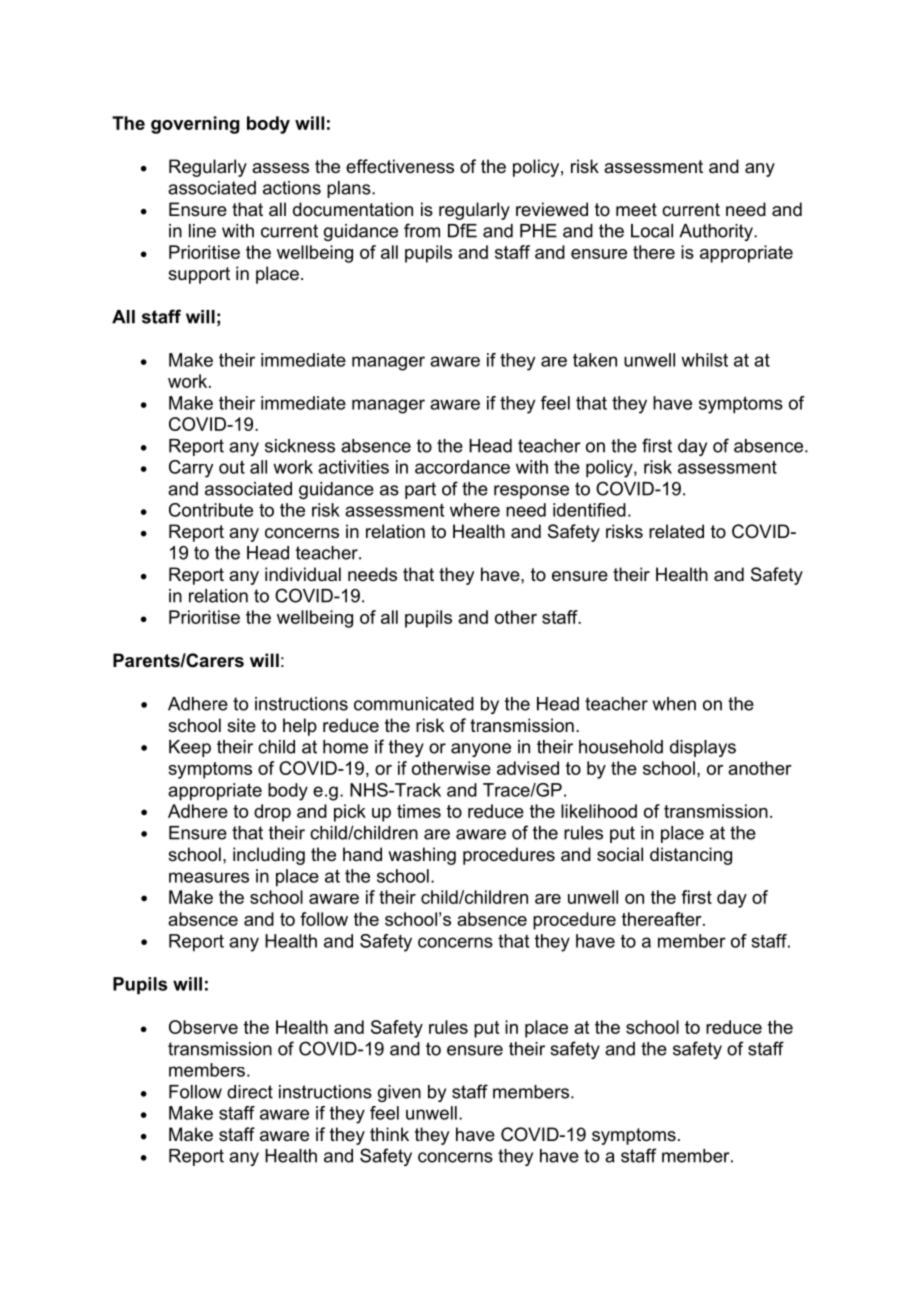  What do you see at coordinates (621, 747) in the image?
I see `household` at bounding box center [621, 747].
